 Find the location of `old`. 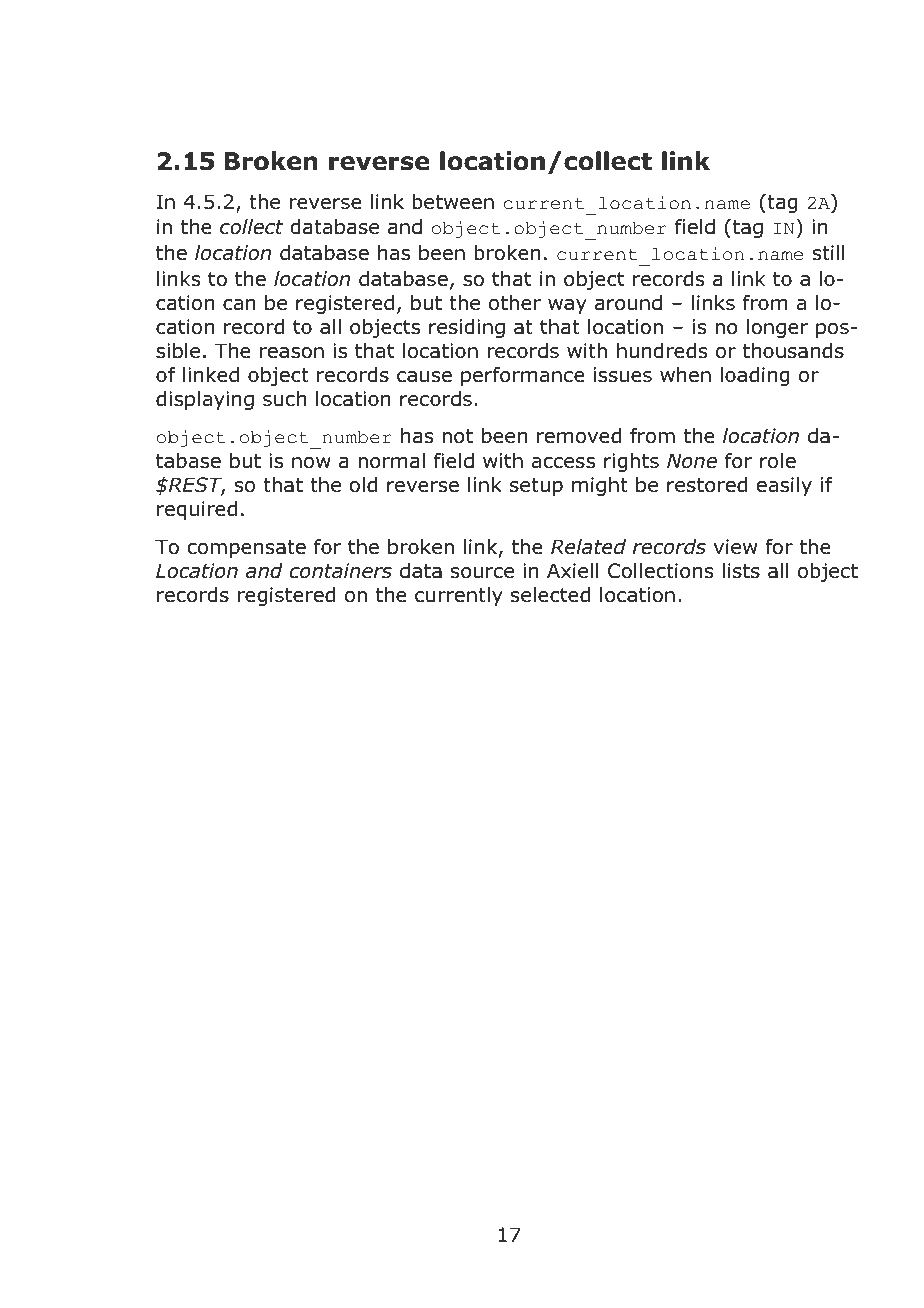

old is located at coordinates (363, 485).
